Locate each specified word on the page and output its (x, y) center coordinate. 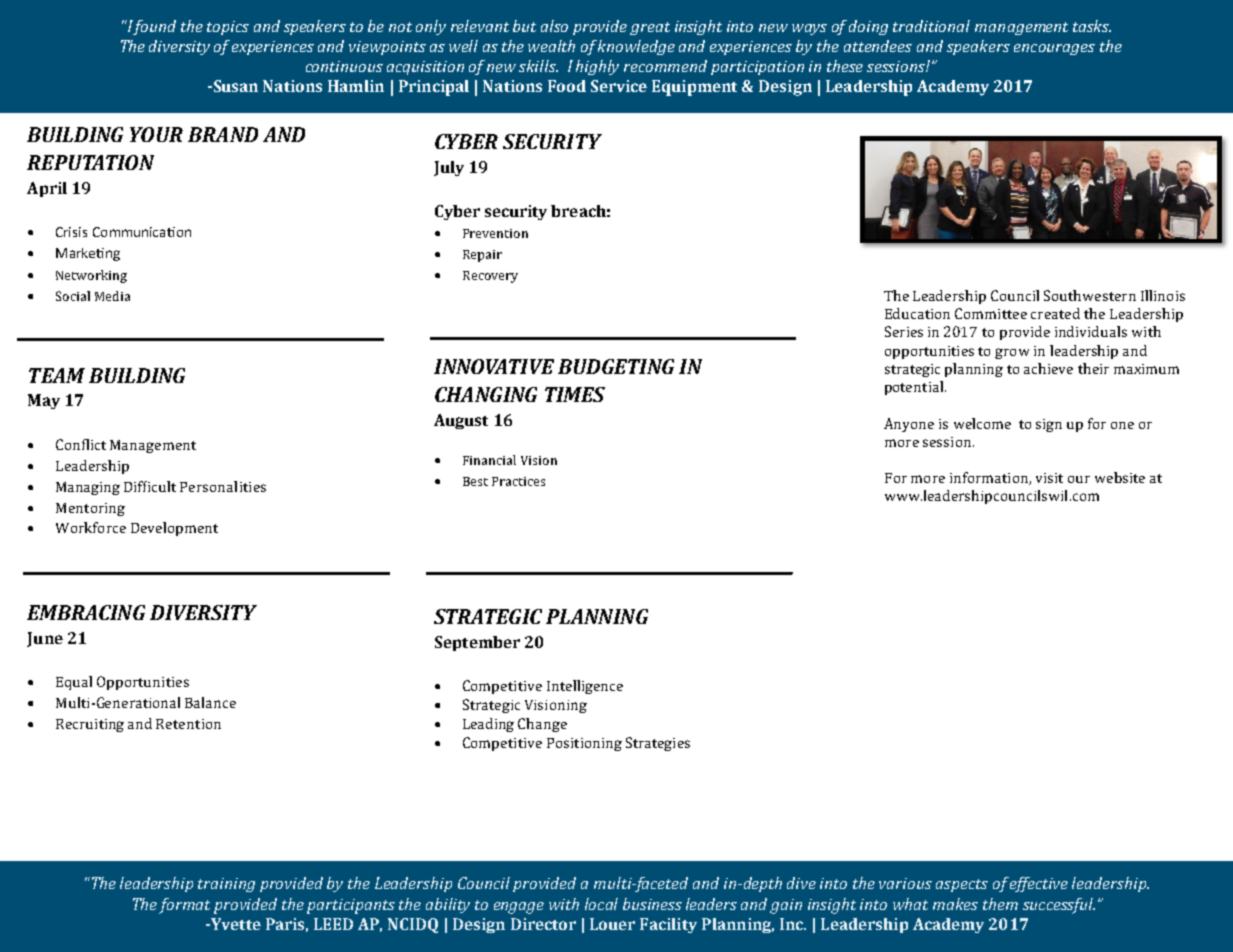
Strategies (658, 744)
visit (1049, 478)
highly (597, 67)
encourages (1054, 49)
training (226, 885)
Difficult (150, 486)
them (1000, 904)
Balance (210, 702)
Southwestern (1090, 295)
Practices (518, 481)
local (601, 904)
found (154, 27)
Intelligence (585, 687)
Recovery (490, 277)
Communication (142, 232)
